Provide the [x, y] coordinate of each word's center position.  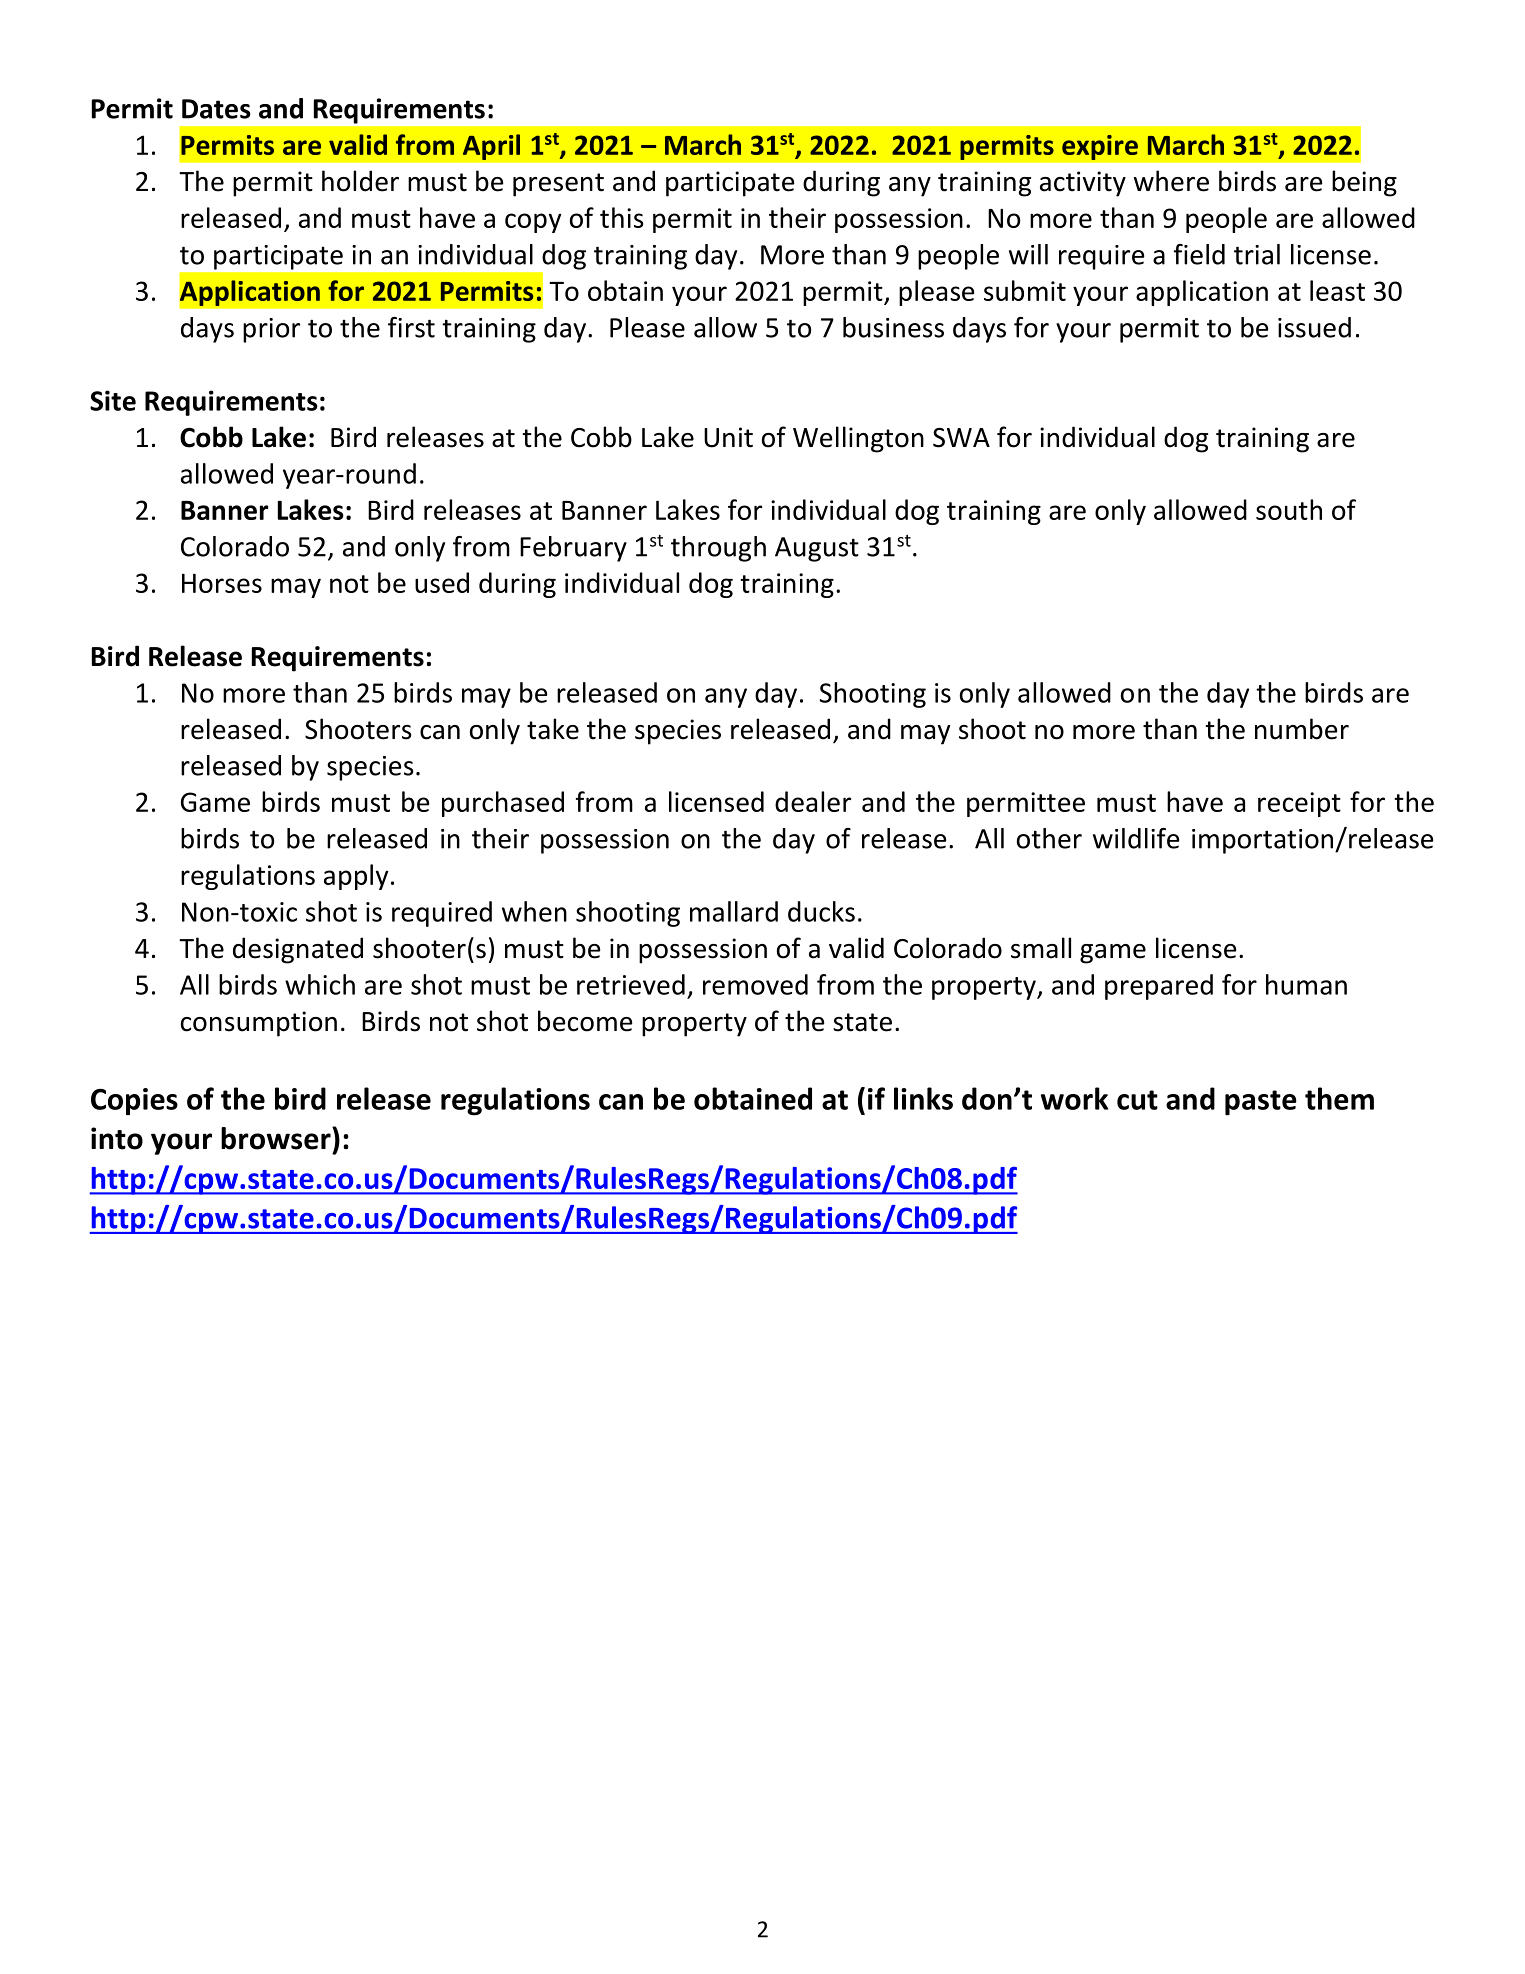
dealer [813, 801]
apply [356, 877]
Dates [216, 109]
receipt [1299, 804]
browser [277, 1138]
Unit [728, 437]
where [1171, 181]
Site [113, 400]
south [1289, 509]
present [558, 185]
